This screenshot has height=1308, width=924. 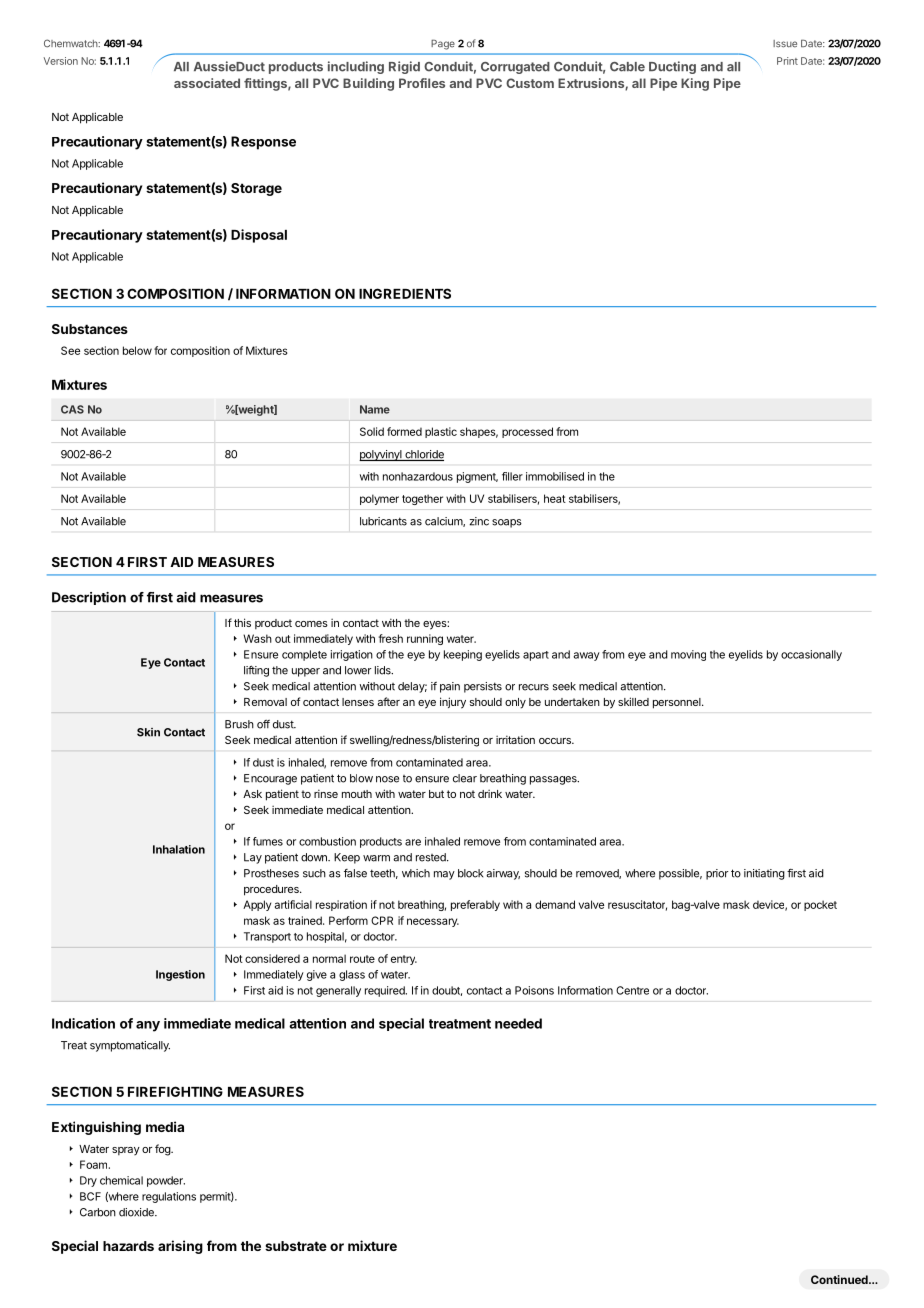 What do you see at coordinates (444, 875) in the screenshot?
I see `may` at bounding box center [444, 875].
